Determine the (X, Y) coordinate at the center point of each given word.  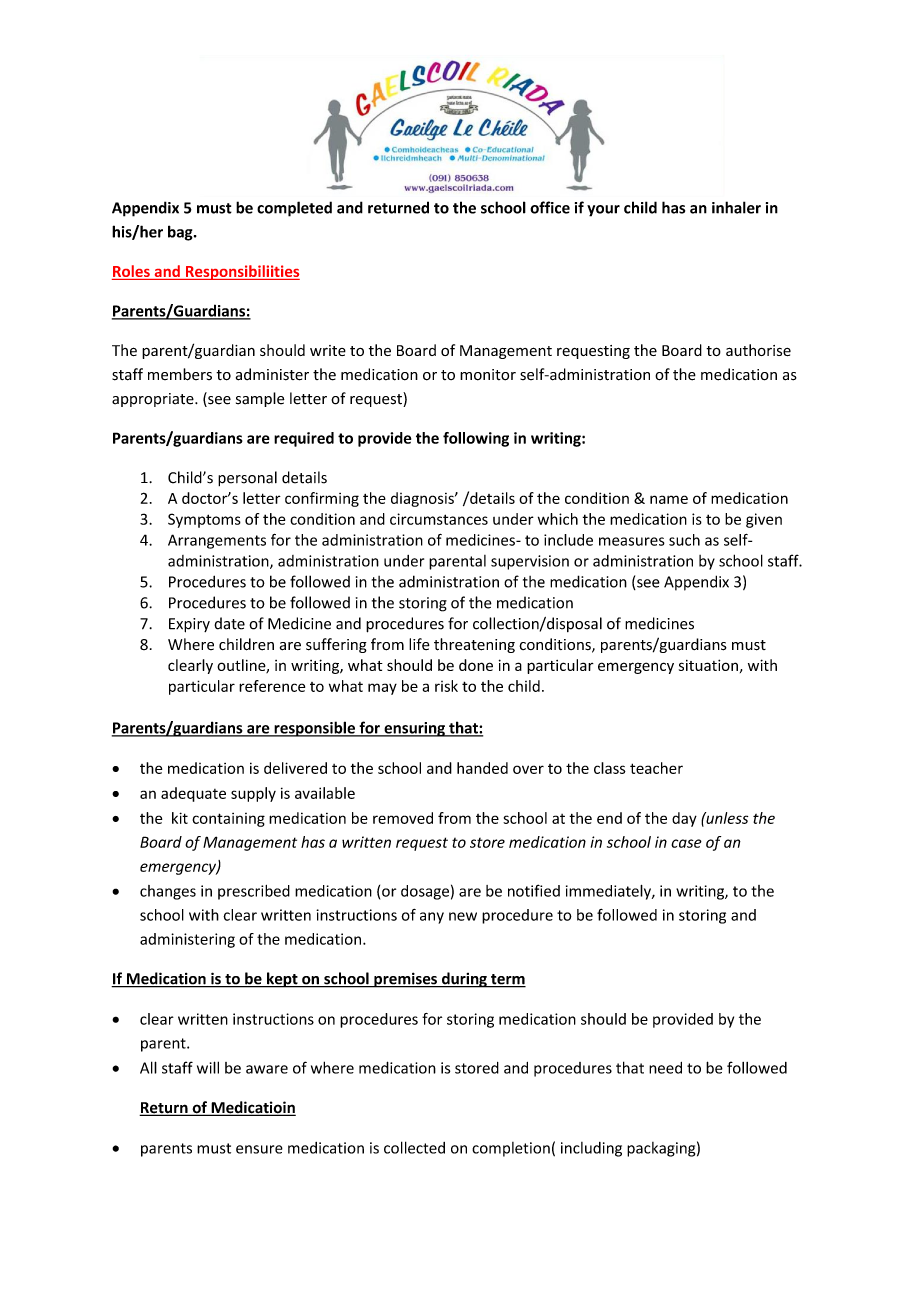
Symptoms (204, 520)
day (684, 819)
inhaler (736, 207)
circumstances (439, 519)
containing (228, 820)
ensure (259, 1149)
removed (403, 818)
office (550, 207)
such (684, 540)
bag (181, 233)
